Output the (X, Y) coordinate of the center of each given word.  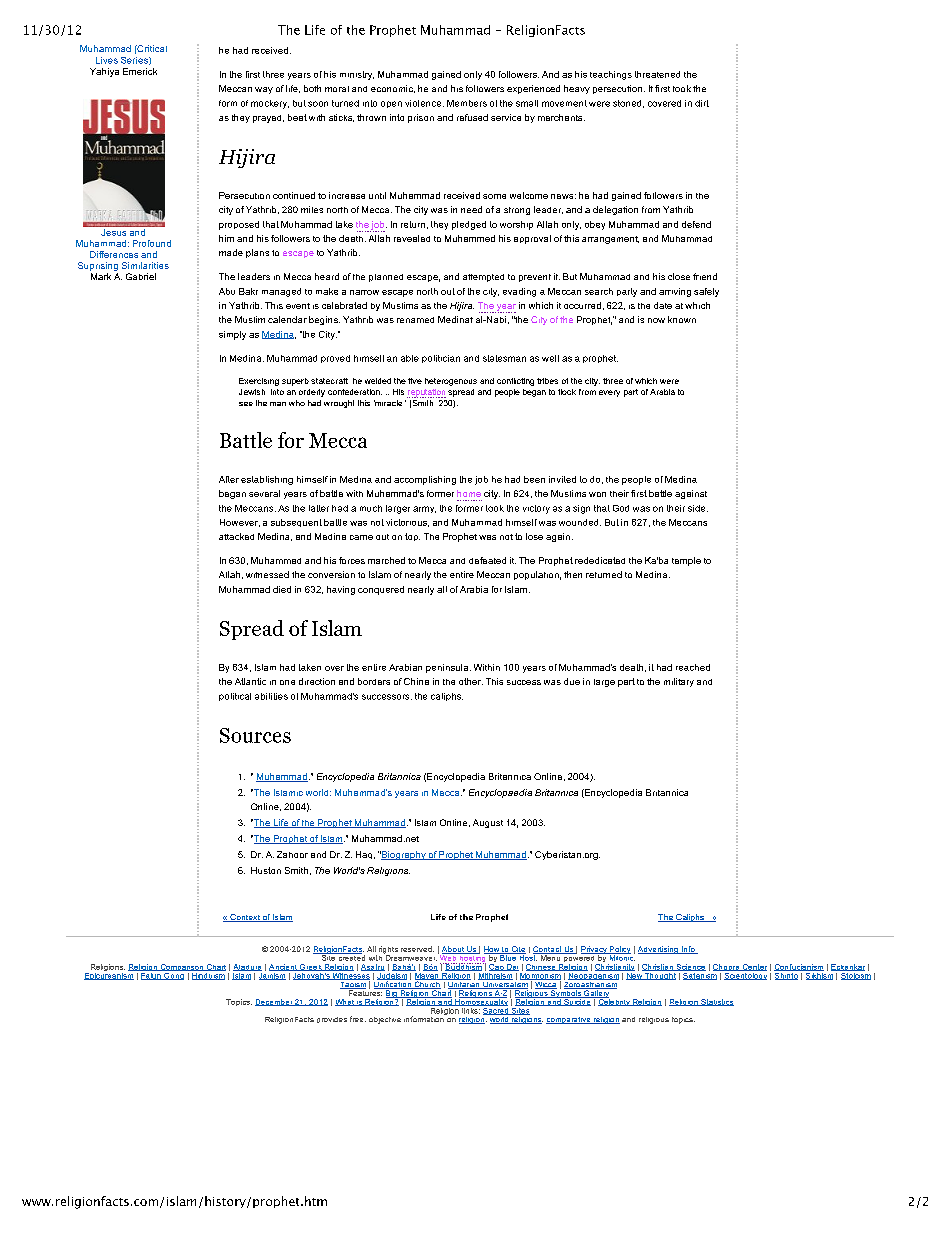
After (229, 479)
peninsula (448, 668)
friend (705, 276)
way (264, 90)
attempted (483, 278)
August (488, 823)
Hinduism (208, 975)
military (679, 682)
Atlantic (250, 681)
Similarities (145, 265)
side (698, 508)
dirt (702, 103)
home (469, 493)
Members (467, 103)
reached (693, 667)
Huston (266, 870)
